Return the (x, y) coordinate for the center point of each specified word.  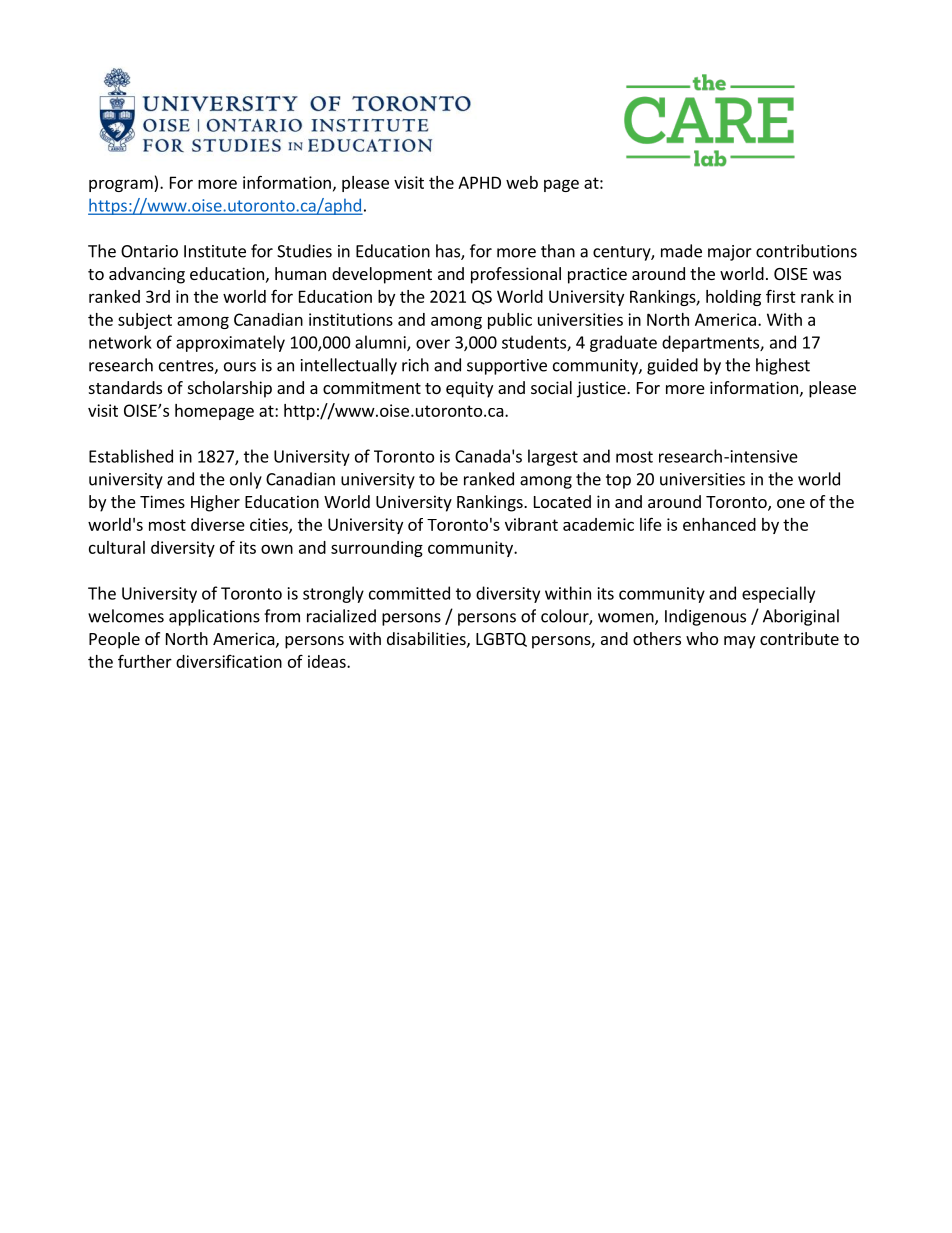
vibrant (531, 524)
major (730, 253)
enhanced (719, 524)
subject (145, 321)
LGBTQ (501, 640)
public (510, 321)
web (522, 182)
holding (733, 298)
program (122, 185)
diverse (218, 524)
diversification (229, 661)
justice (602, 389)
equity (469, 389)
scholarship (230, 389)
